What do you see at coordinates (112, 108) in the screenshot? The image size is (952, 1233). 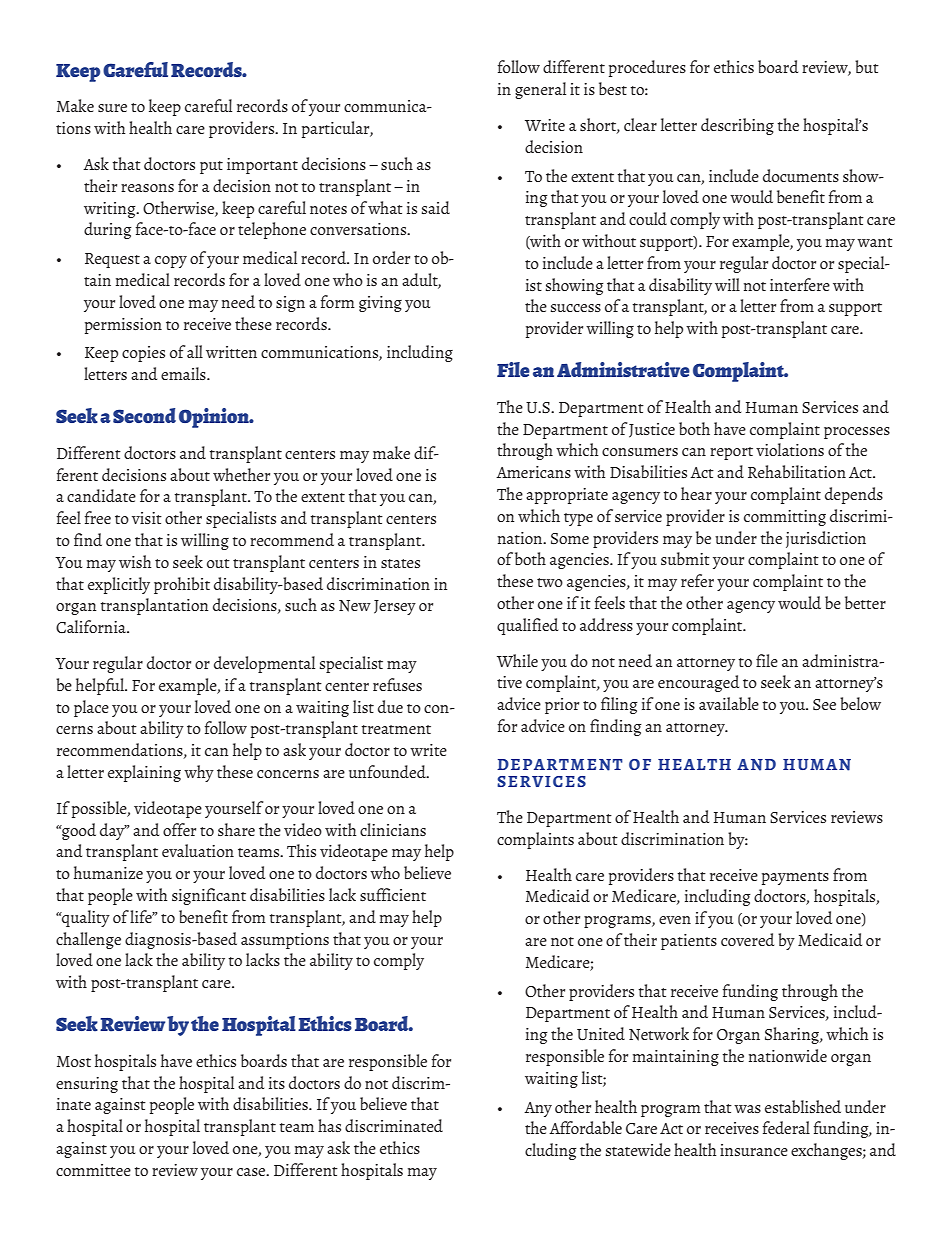 I see `sure` at bounding box center [112, 108].
